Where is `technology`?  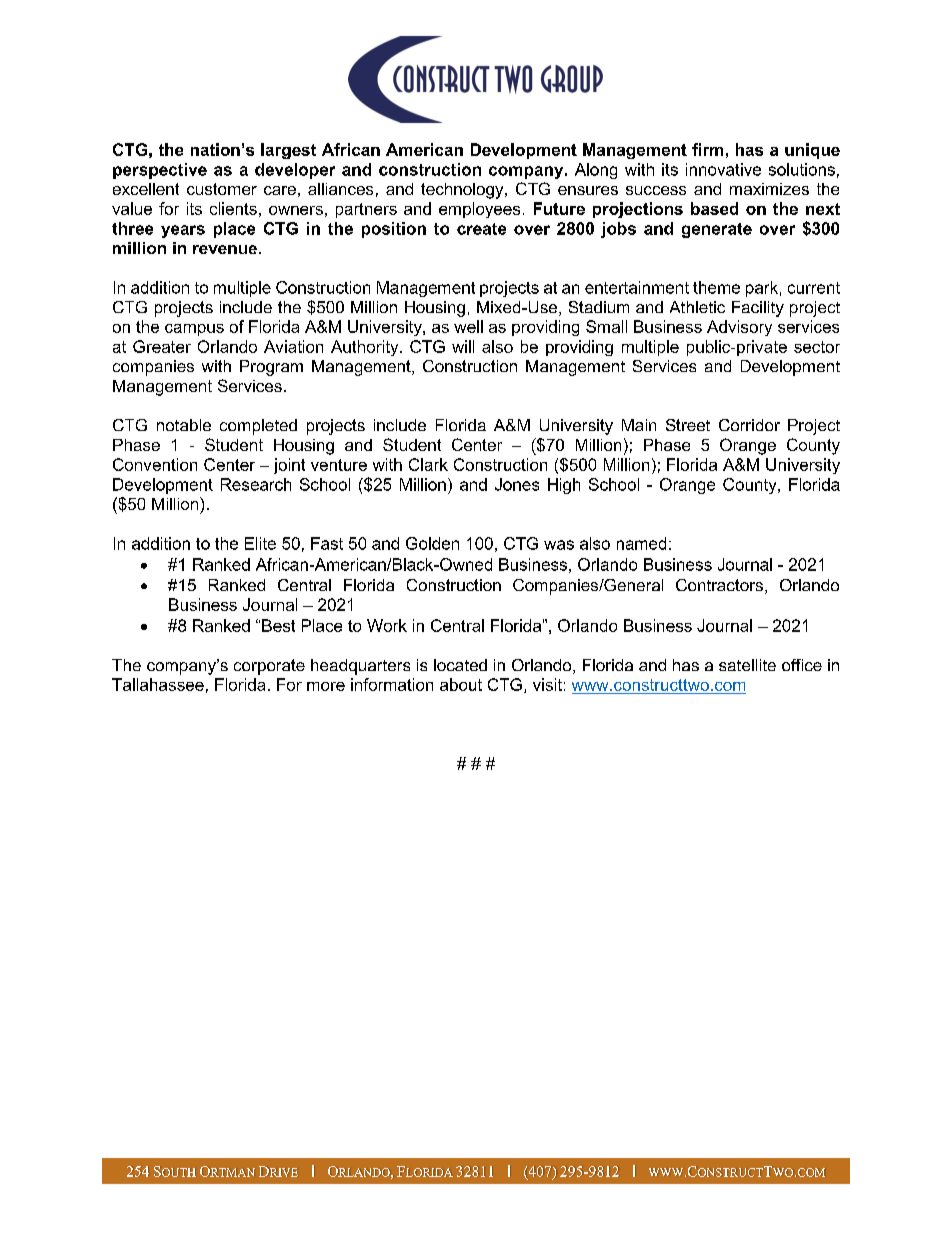
technology is located at coordinates (463, 191).
